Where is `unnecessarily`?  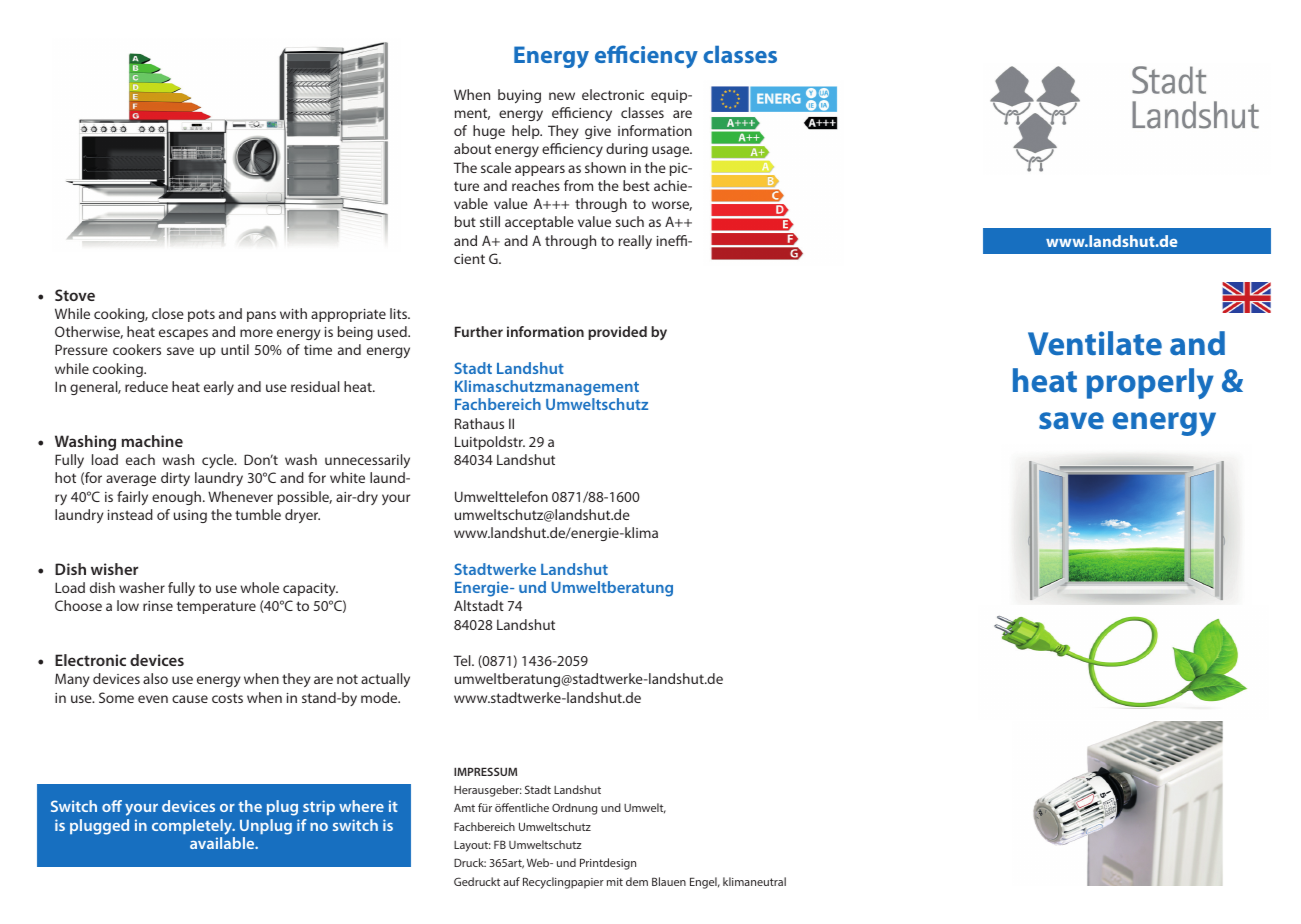 unnecessarily is located at coordinates (367, 461).
